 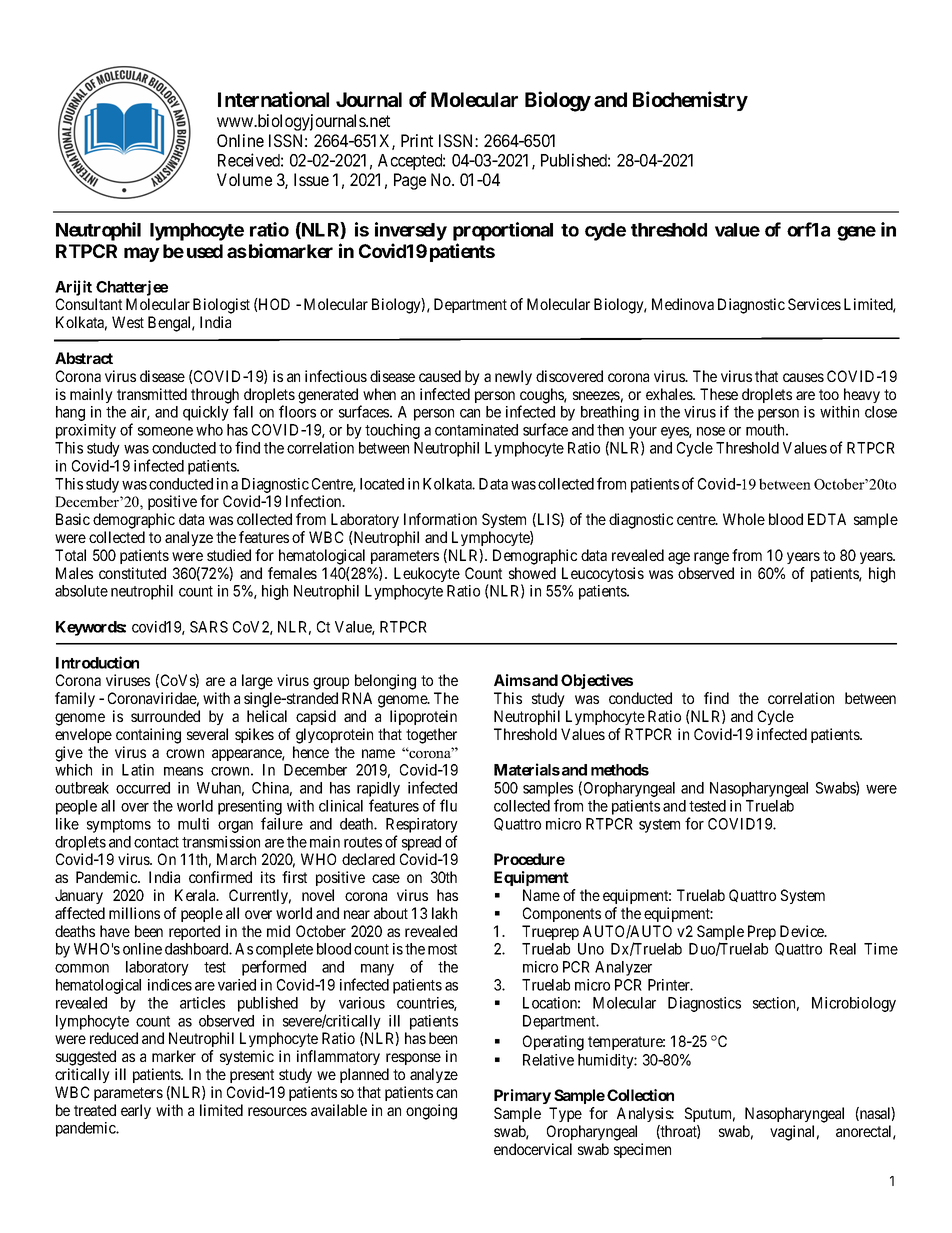 I want to click on causes, so click(x=803, y=377).
